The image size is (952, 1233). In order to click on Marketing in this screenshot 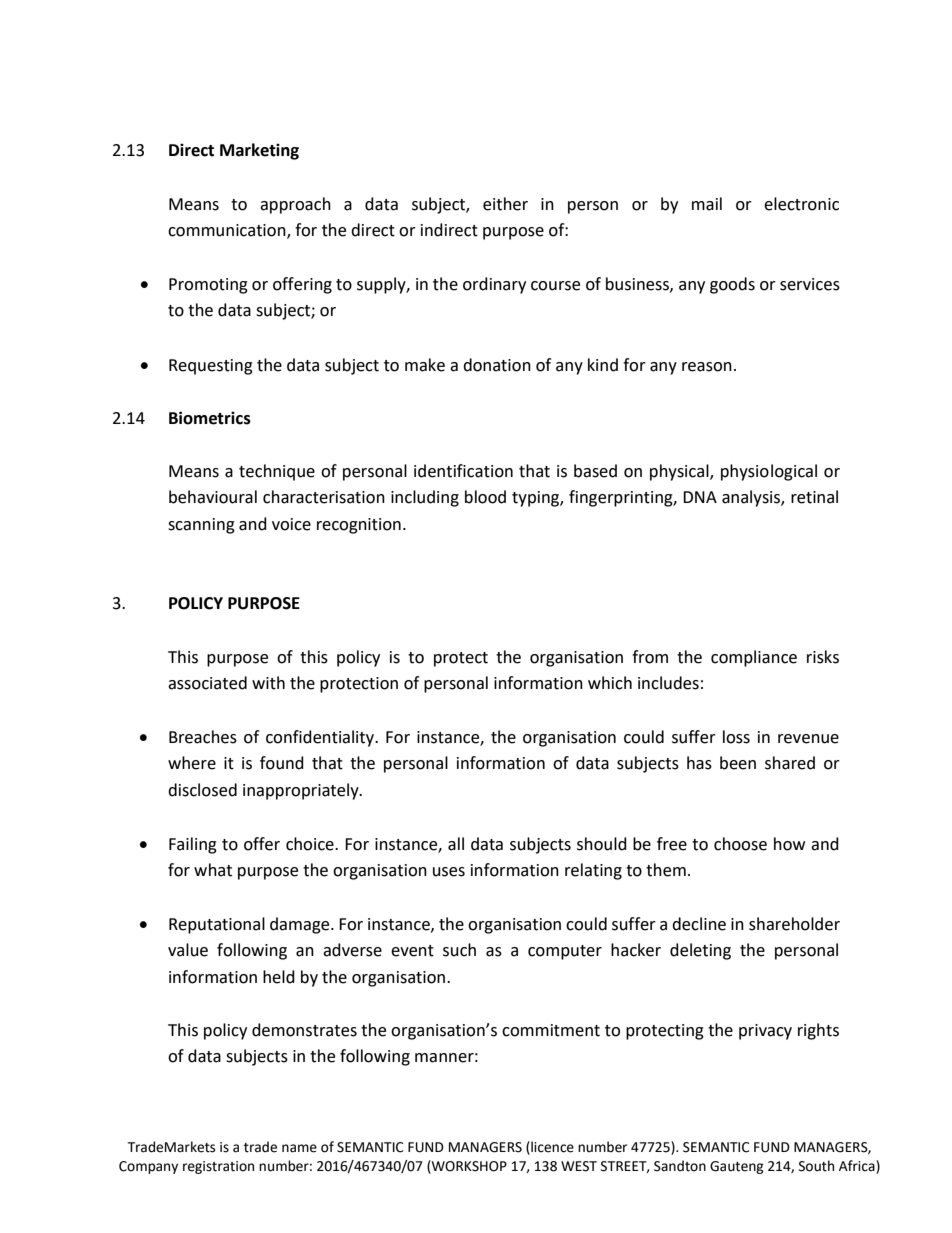, I will do `click(259, 151)`.
